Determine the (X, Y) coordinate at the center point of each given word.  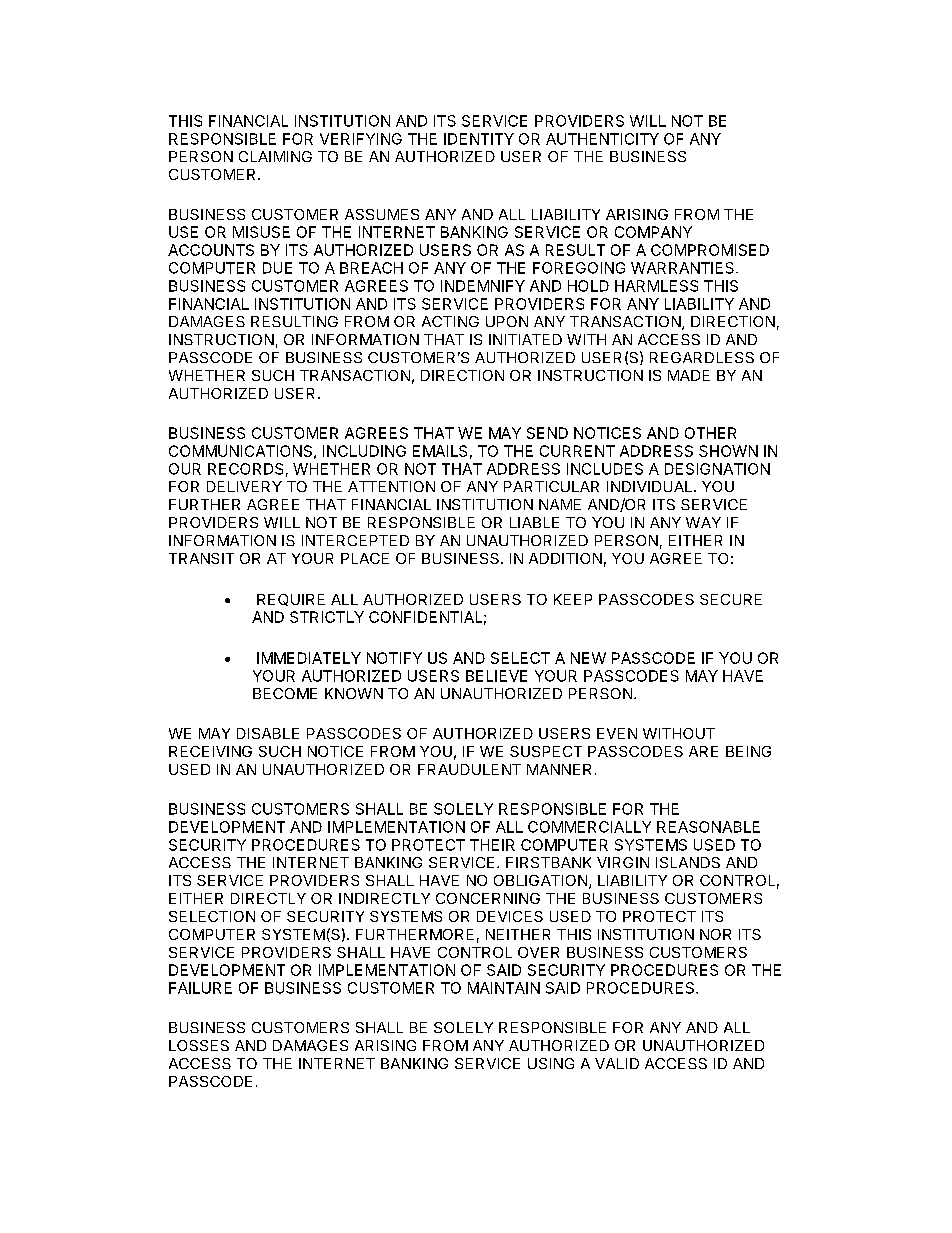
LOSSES (199, 1045)
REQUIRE (291, 600)
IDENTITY (479, 139)
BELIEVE (496, 676)
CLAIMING (275, 156)
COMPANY (653, 232)
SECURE (731, 599)
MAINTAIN (504, 988)
